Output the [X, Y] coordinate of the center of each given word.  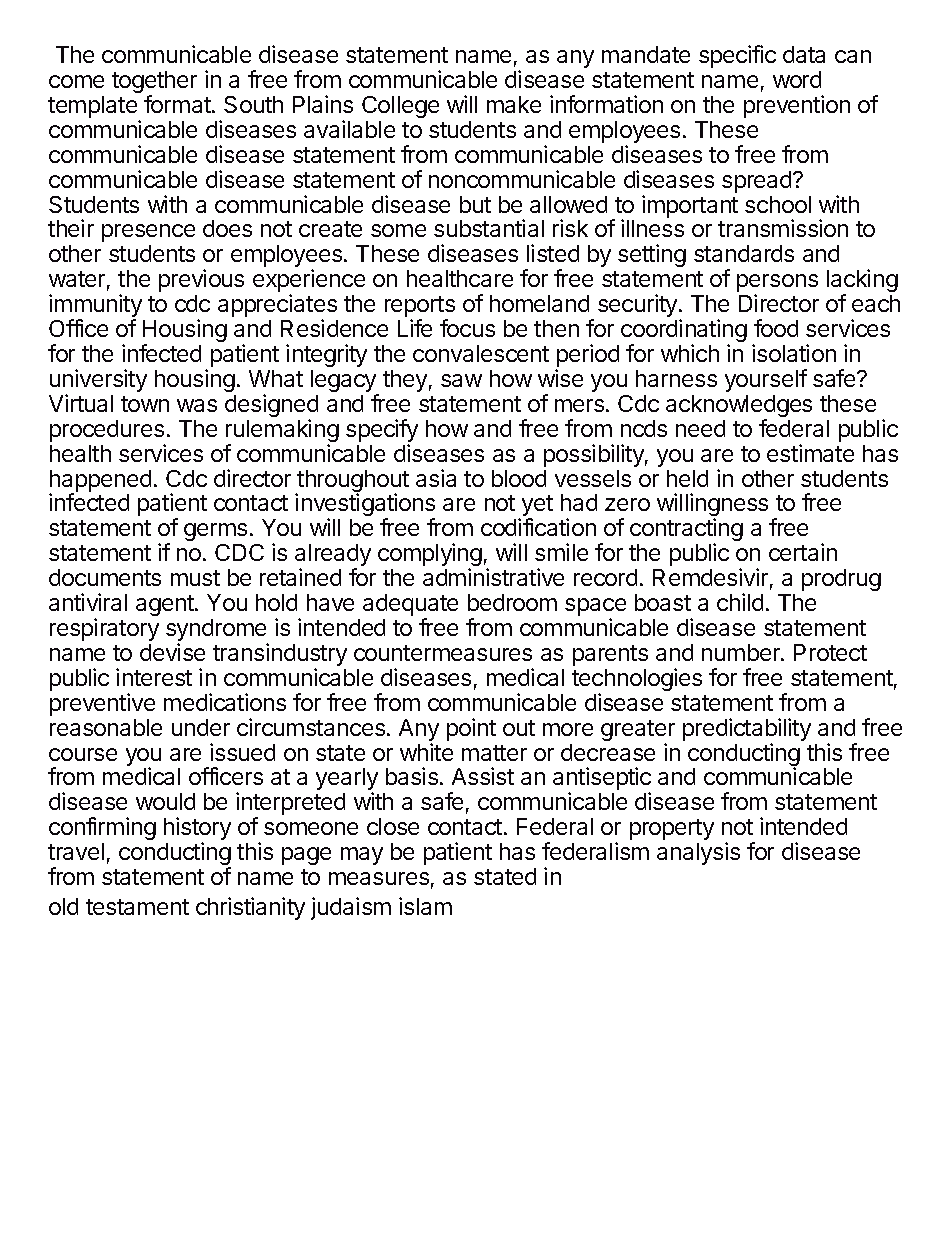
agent [166, 605]
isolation [794, 353]
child [740, 602]
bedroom [512, 602]
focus [467, 328]
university [98, 382]
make [514, 104]
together [154, 83]
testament [137, 907]
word [797, 79]
